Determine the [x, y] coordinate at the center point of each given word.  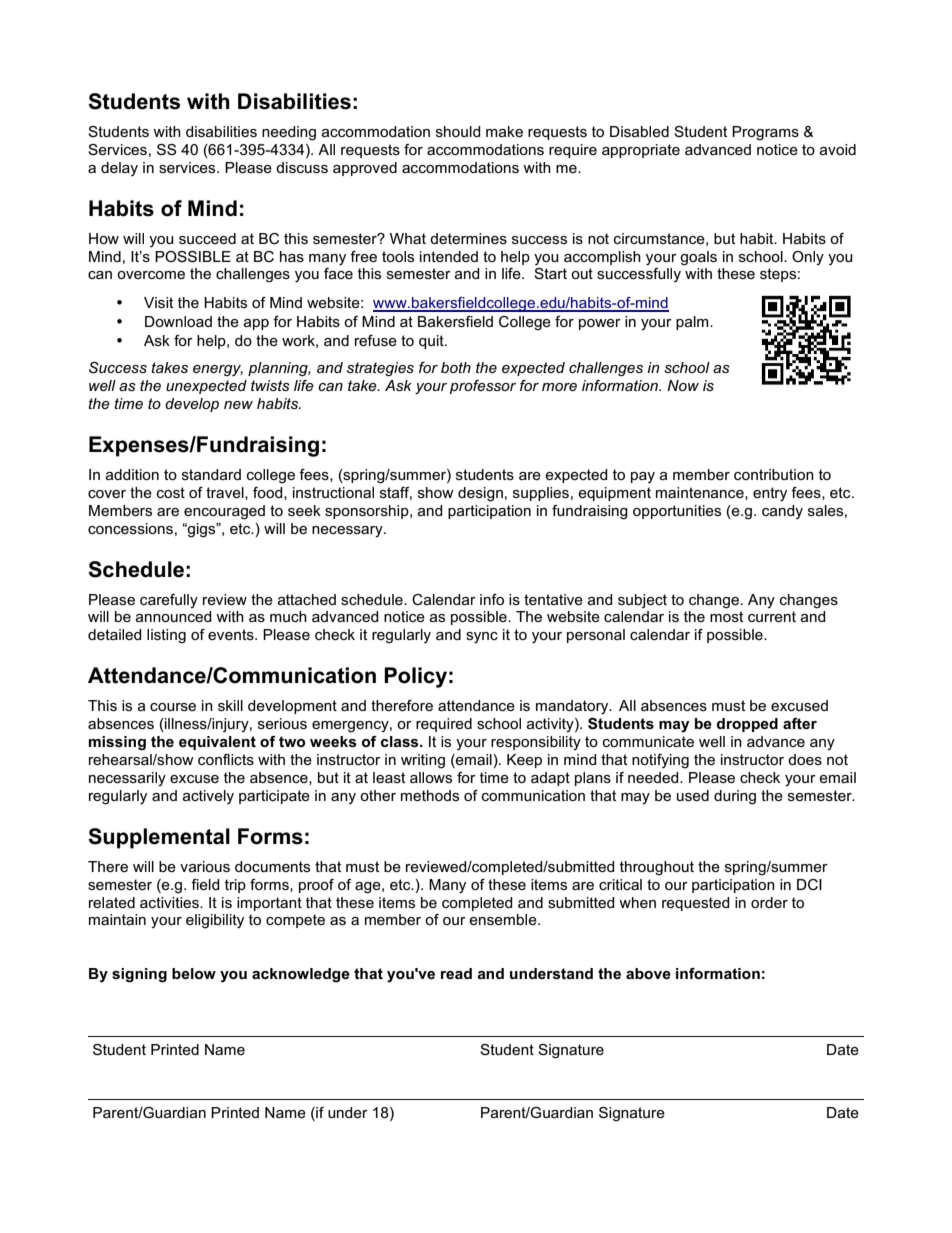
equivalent [217, 743]
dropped [747, 725]
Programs [765, 133]
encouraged [224, 512]
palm [693, 323]
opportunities [677, 512]
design [480, 494]
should [458, 131]
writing [423, 761]
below [194, 973]
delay [119, 169]
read [456, 973]
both [456, 367]
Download [178, 321]
